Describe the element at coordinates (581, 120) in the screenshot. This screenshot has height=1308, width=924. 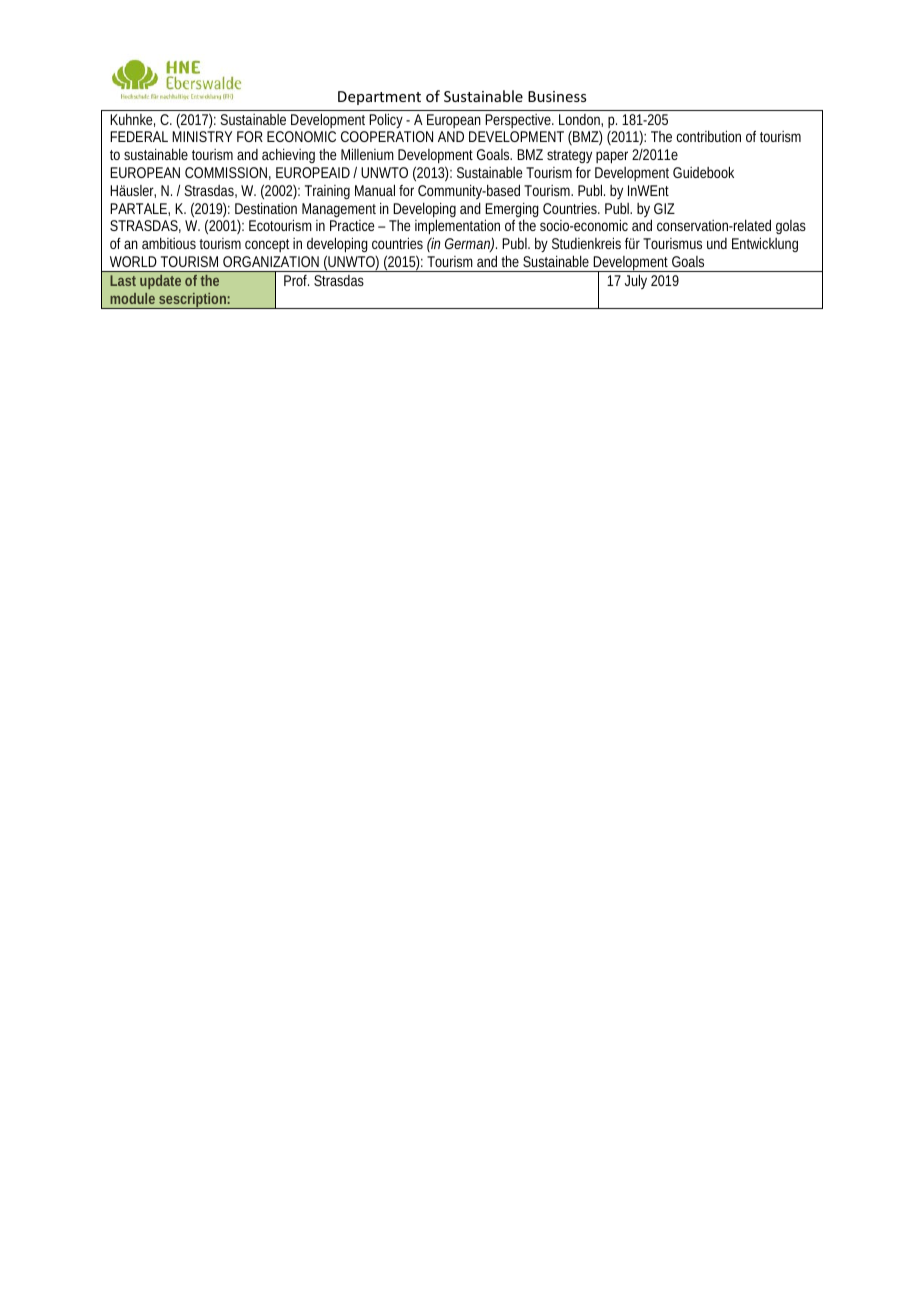
I see `London` at that location.
